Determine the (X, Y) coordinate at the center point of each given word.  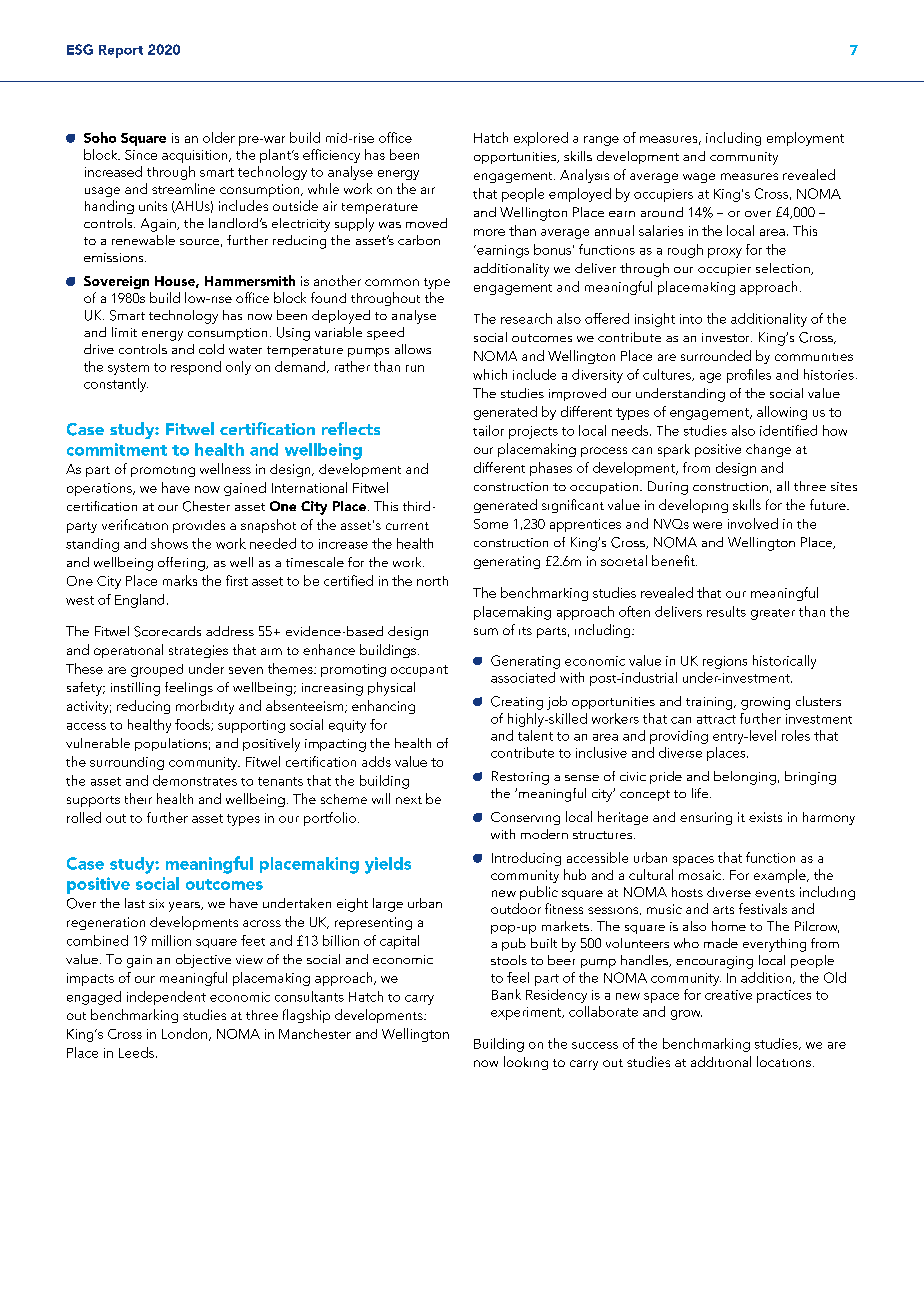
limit (124, 332)
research (526, 318)
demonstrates (195, 780)
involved (753, 523)
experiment (527, 1013)
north (432, 581)
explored (541, 139)
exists (765, 817)
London (184, 1033)
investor (727, 337)
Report (121, 51)
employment (805, 139)
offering (182, 564)
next (409, 800)
